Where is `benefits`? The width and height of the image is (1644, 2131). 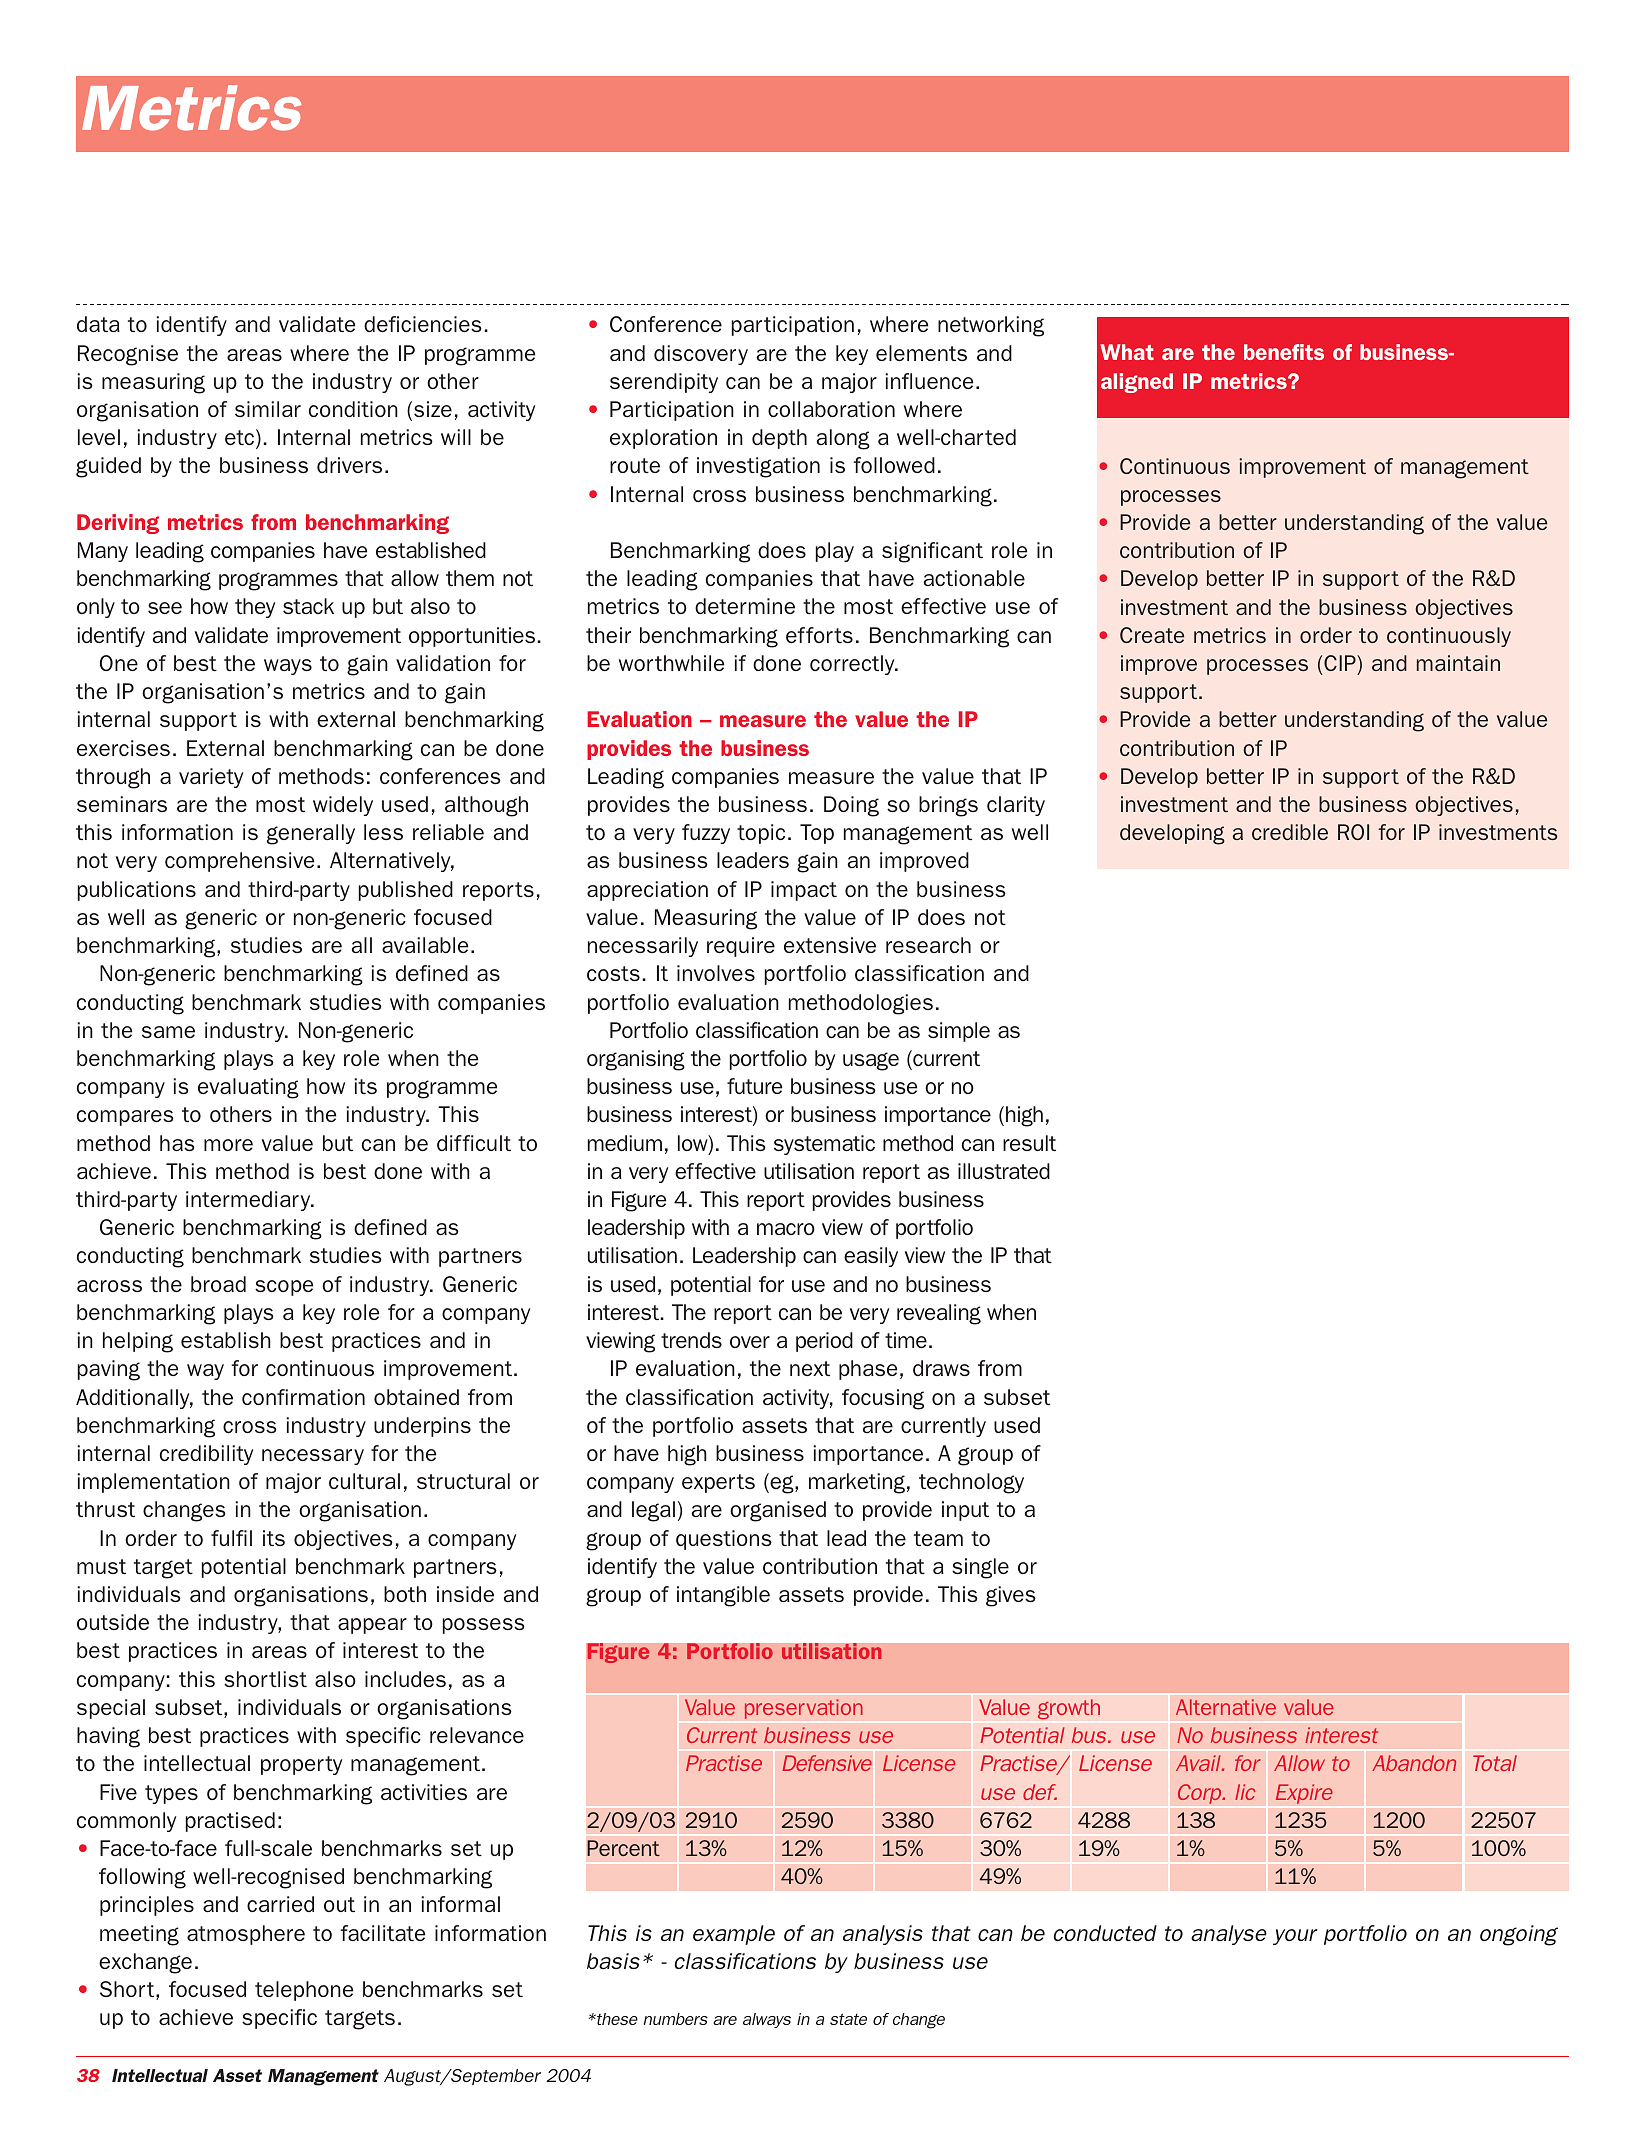 benefits is located at coordinates (1284, 352).
